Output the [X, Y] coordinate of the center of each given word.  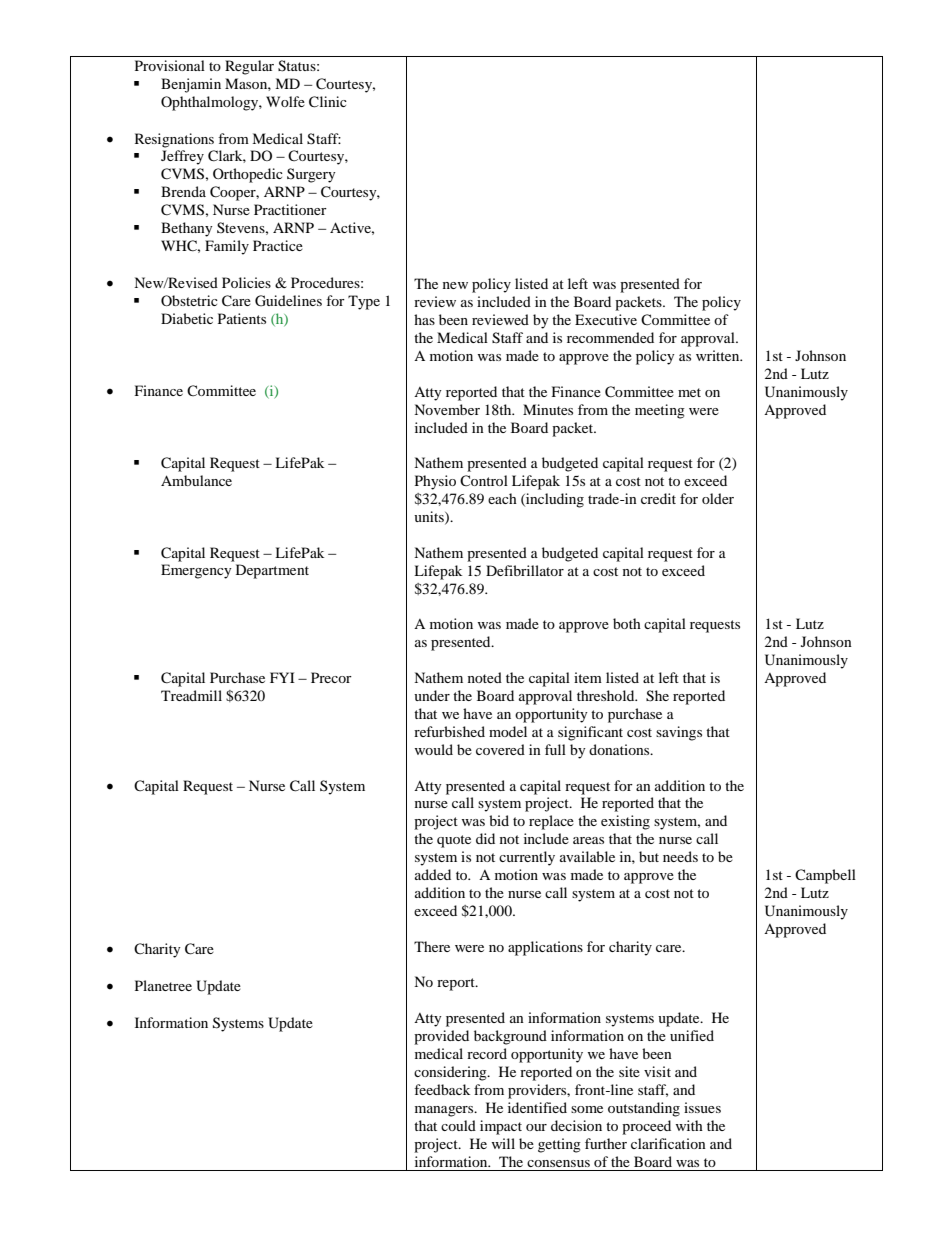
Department [272, 571]
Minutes [548, 409]
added [433, 874]
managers [445, 1111]
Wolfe [285, 101]
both [627, 623]
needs [680, 856]
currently [527, 858]
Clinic [328, 102]
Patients [242, 318]
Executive [606, 319]
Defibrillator [525, 570]
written [719, 355]
